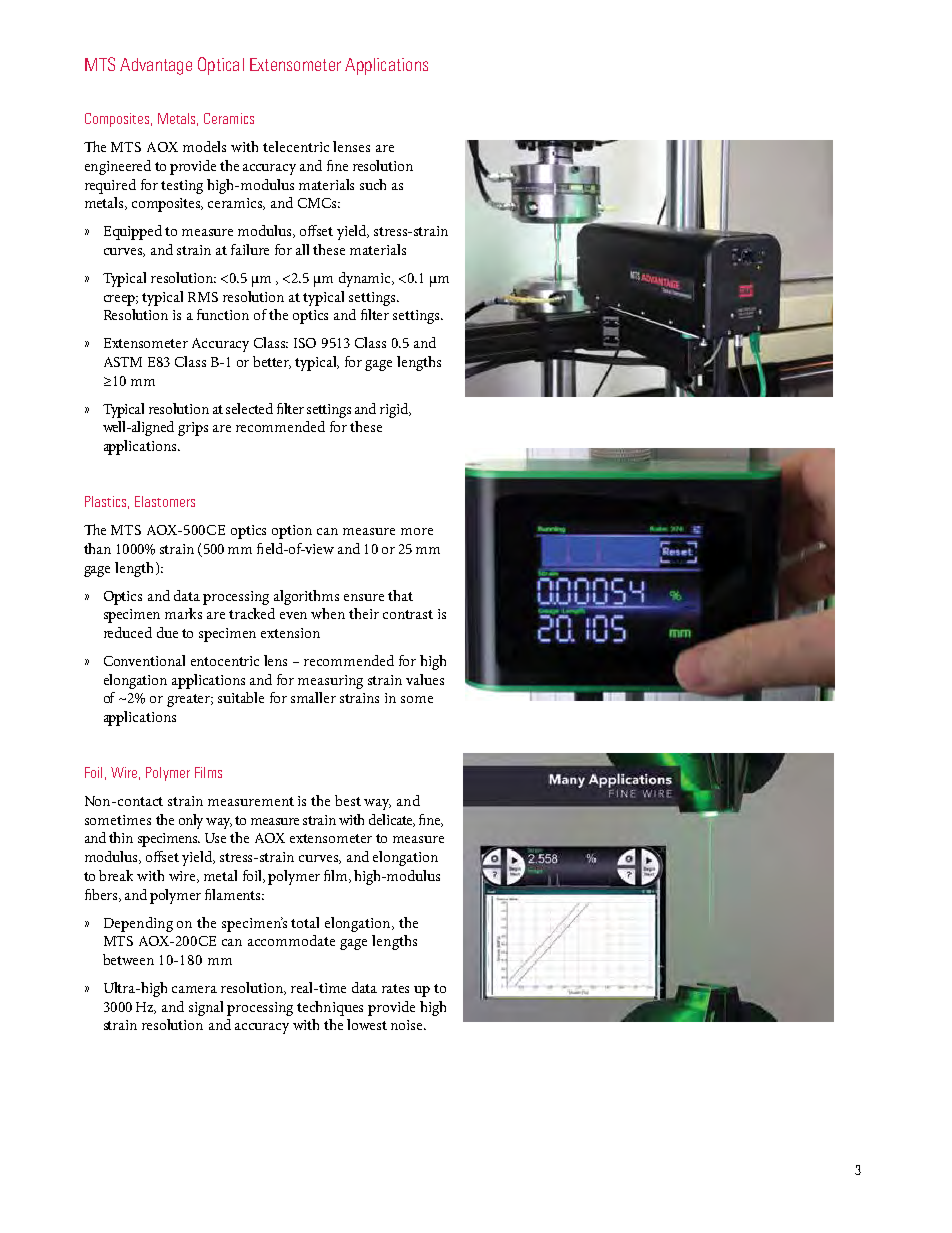 The height and width of the document is (1233, 952). Describe the element at coordinates (128, 959) in the document. I see `between` at that location.
